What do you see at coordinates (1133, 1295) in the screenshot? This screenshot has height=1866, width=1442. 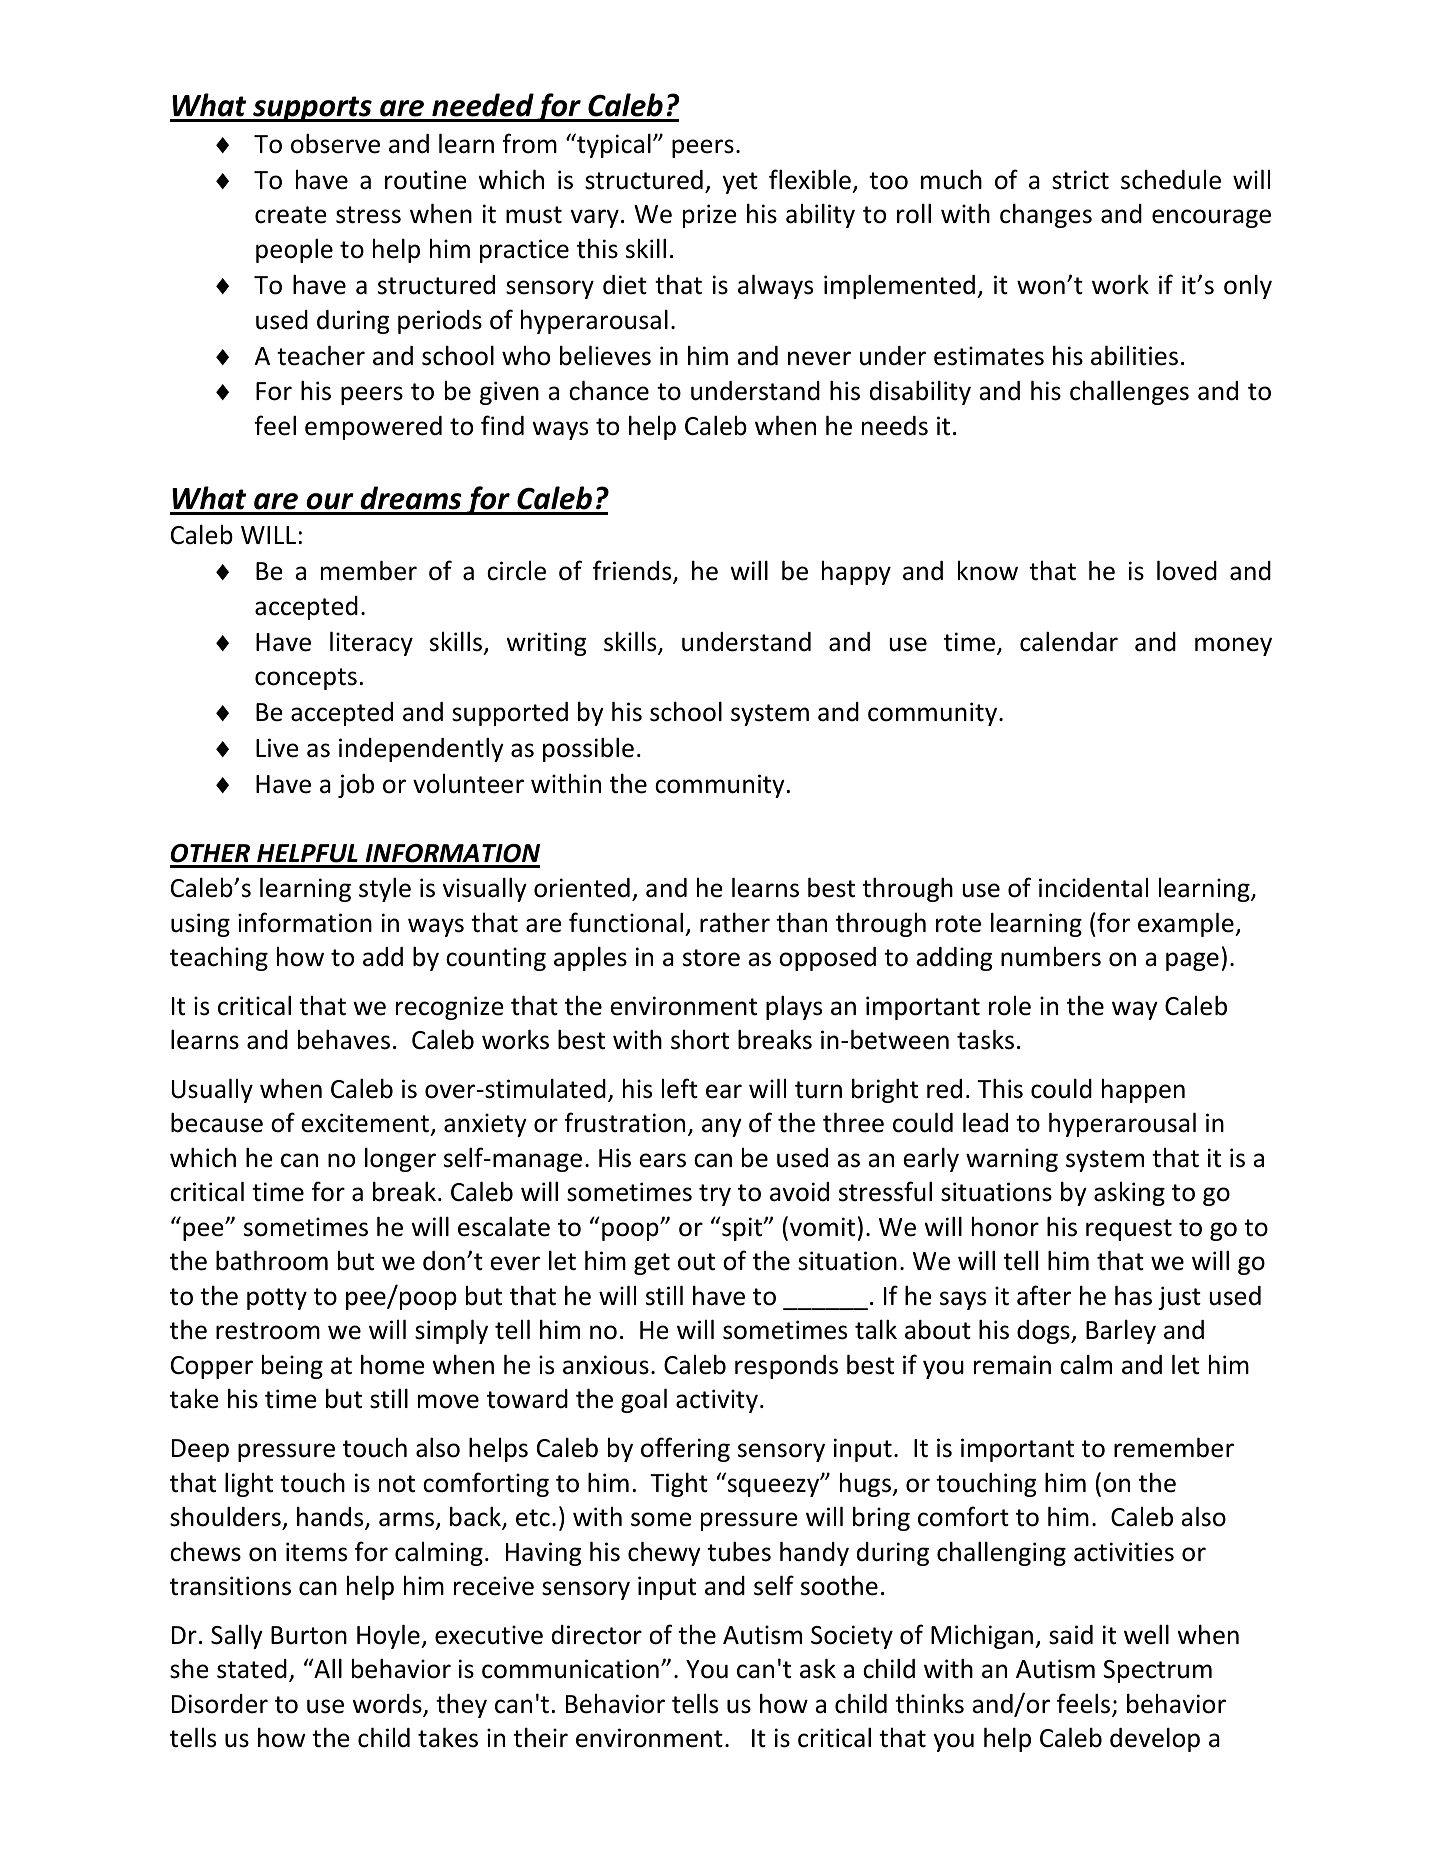 I see `has` at bounding box center [1133, 1295].
